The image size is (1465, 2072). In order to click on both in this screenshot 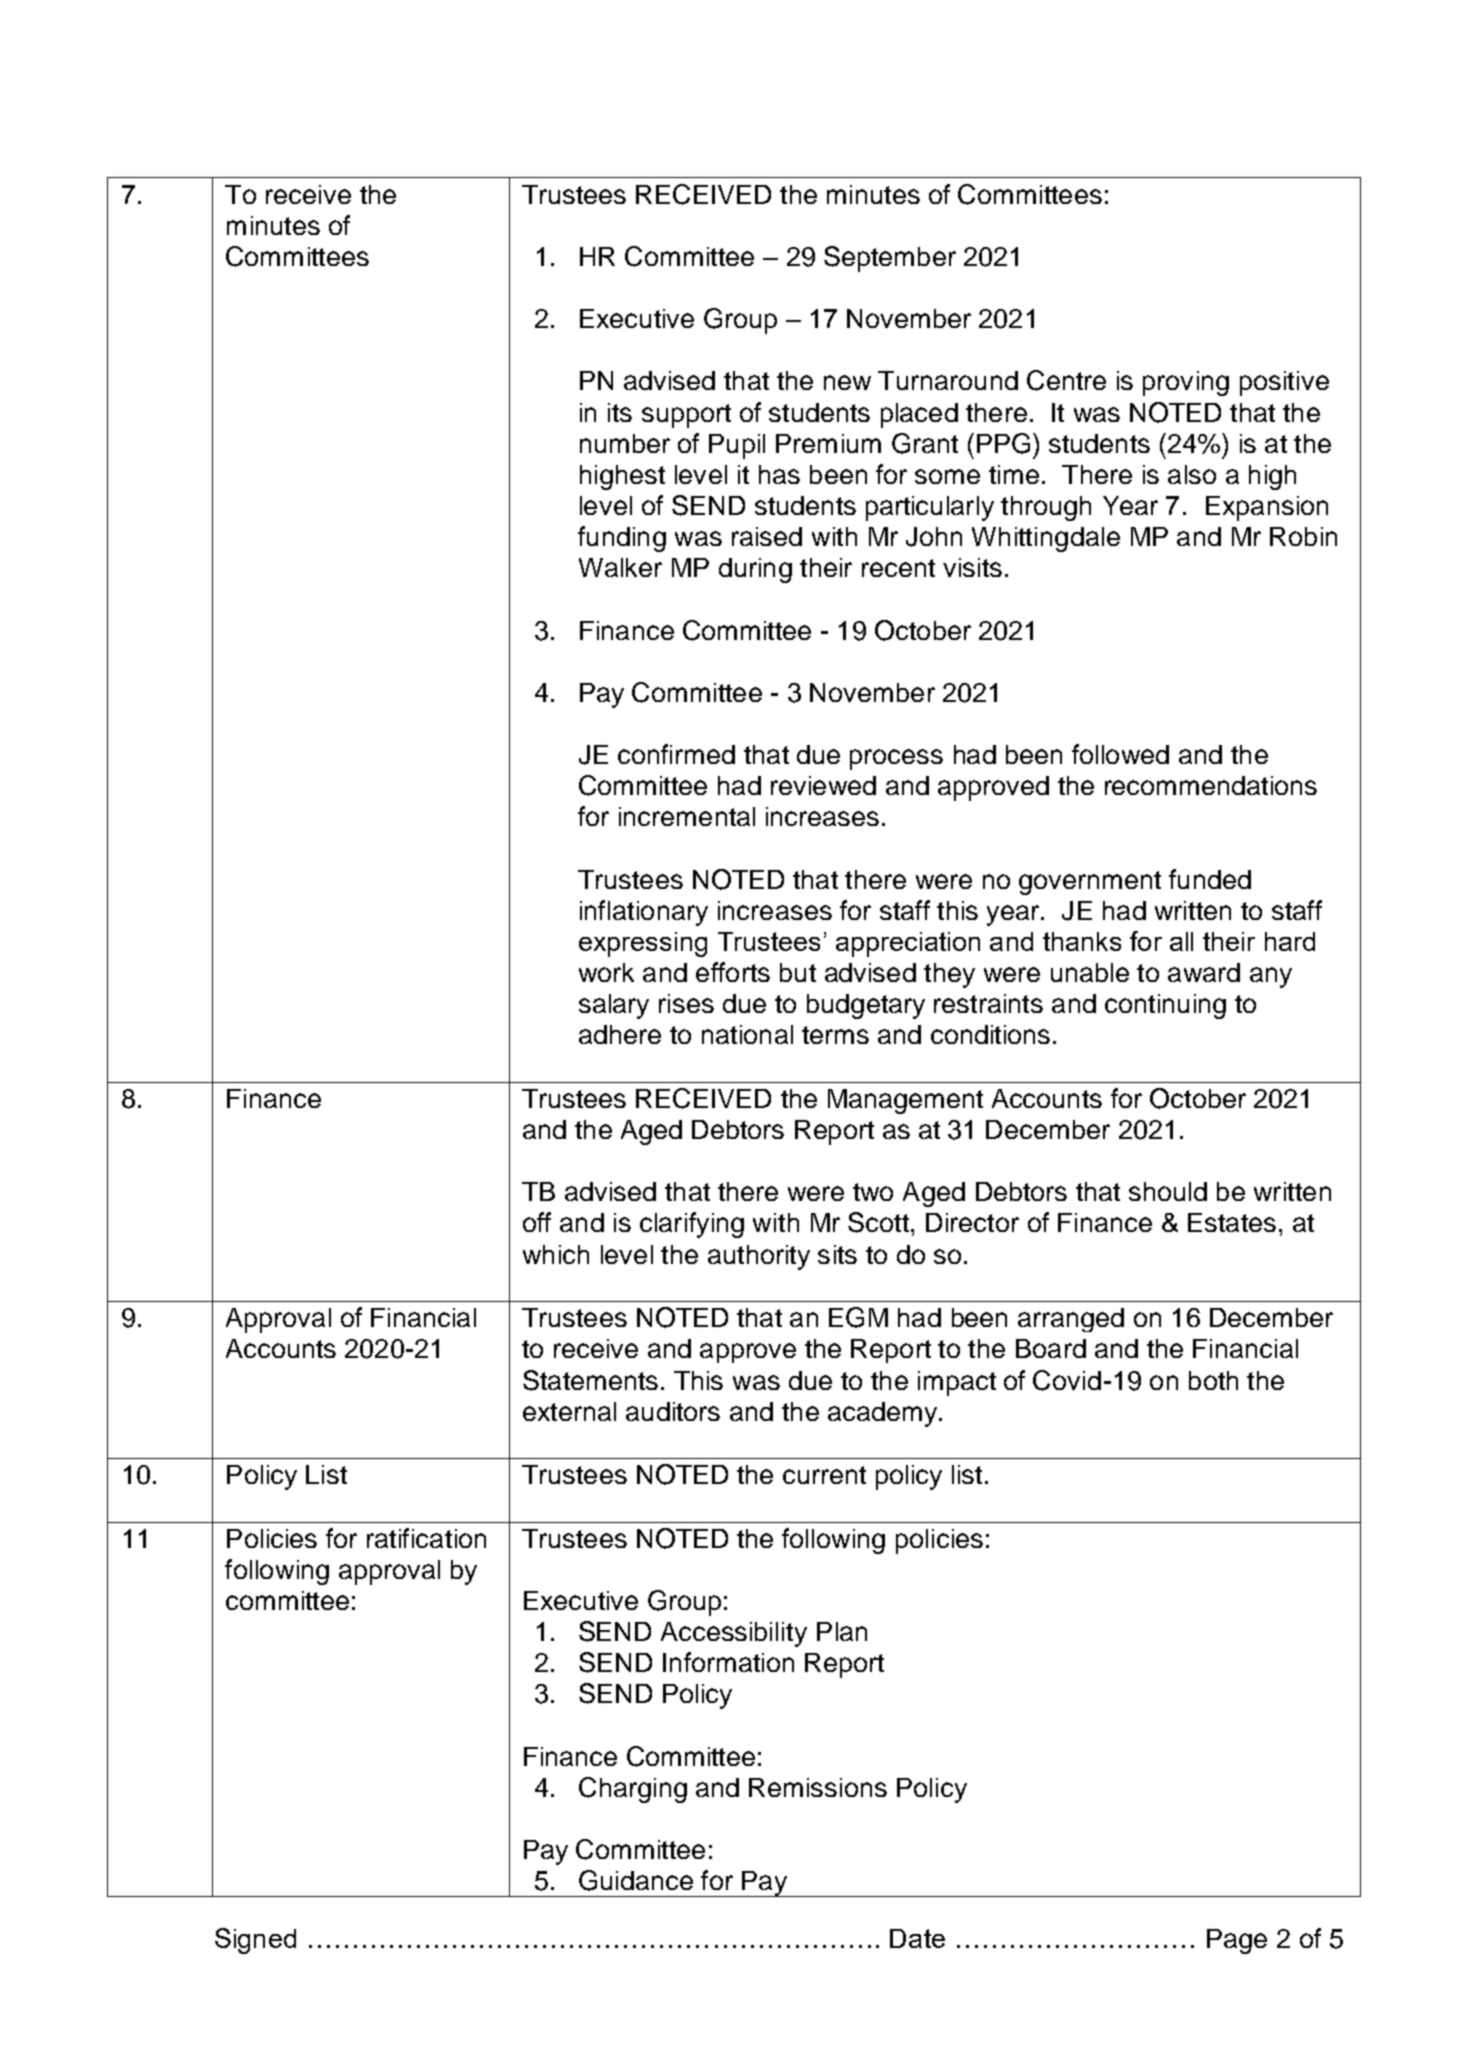, I will do `click(1213, 1380)`.
